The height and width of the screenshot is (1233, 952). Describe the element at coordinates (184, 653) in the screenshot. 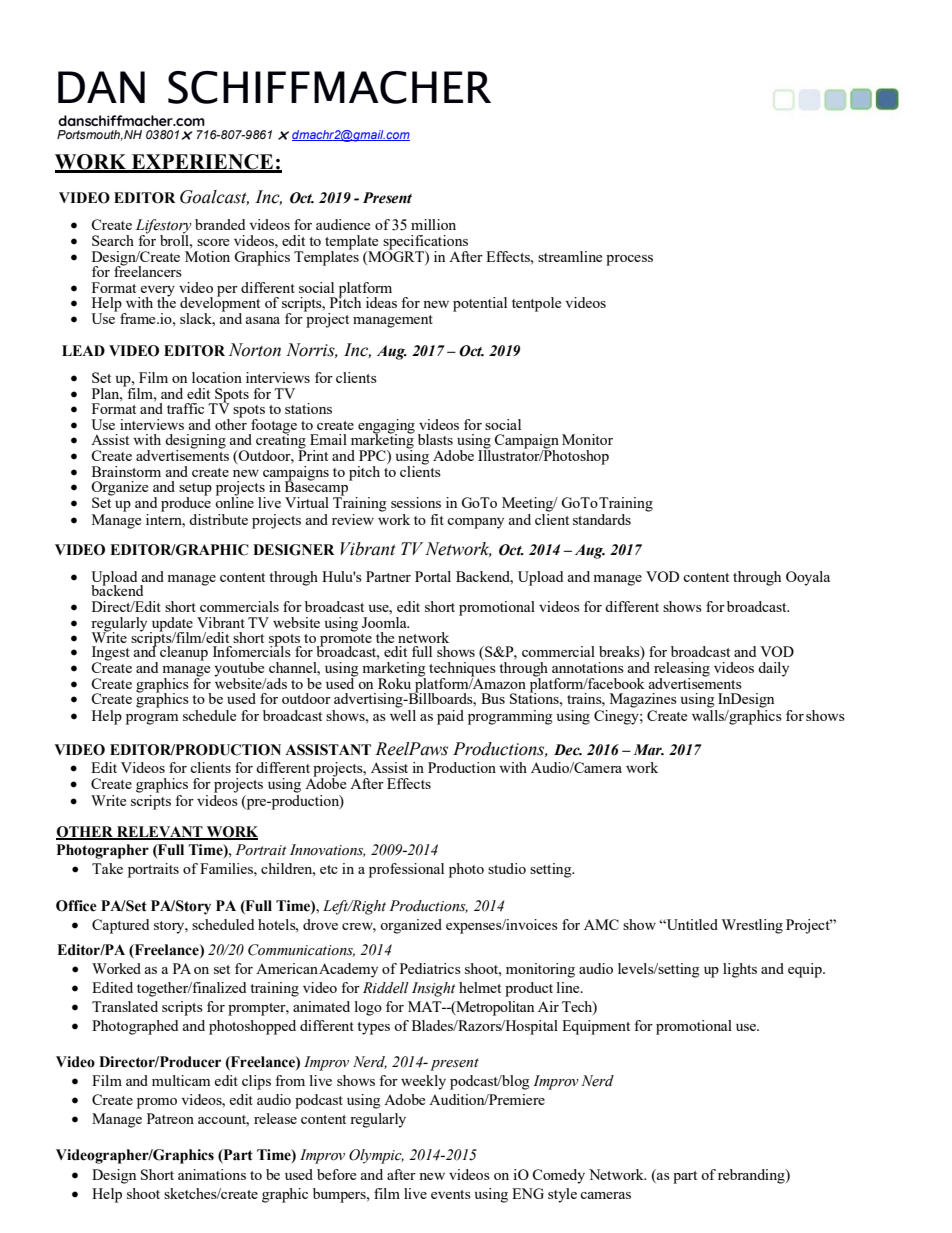

I see `cleanup` at that location.
